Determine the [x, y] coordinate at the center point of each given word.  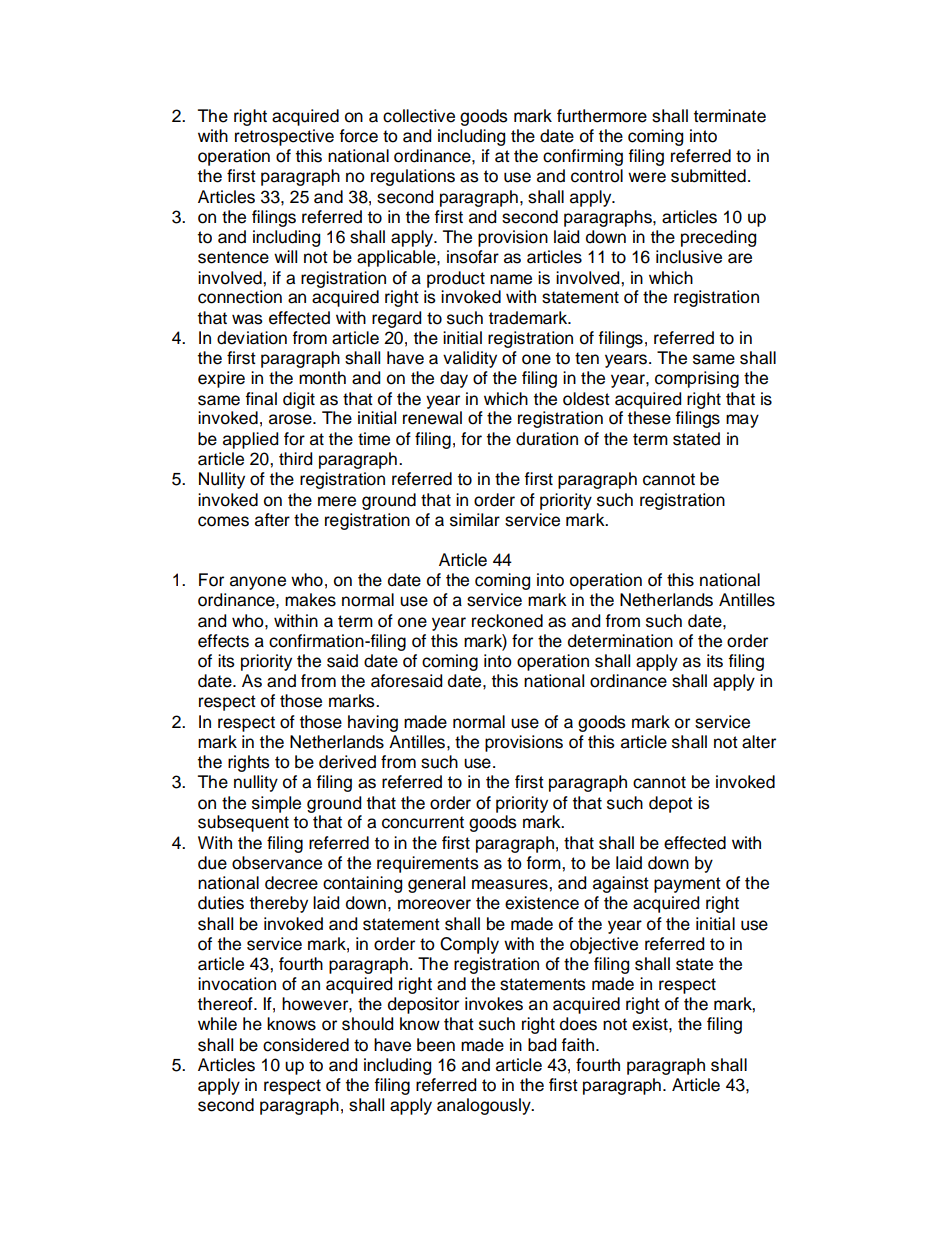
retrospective [284, 137]
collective [419, 116]
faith [577, 1045]
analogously [485, 1106]
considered [306, 1045]
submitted [708, 176]
